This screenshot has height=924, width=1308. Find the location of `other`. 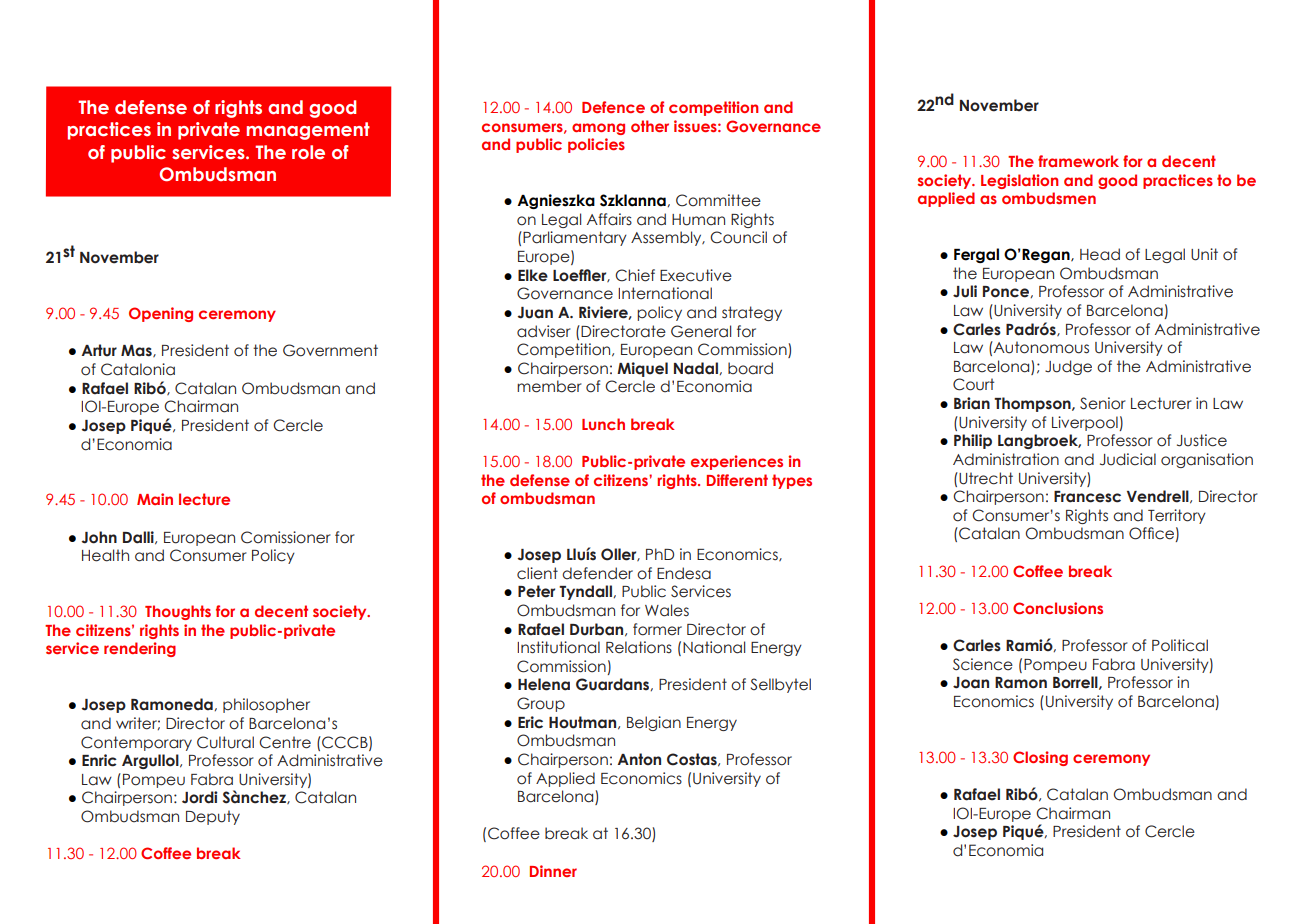

other is located at coordinates (650, 126).
